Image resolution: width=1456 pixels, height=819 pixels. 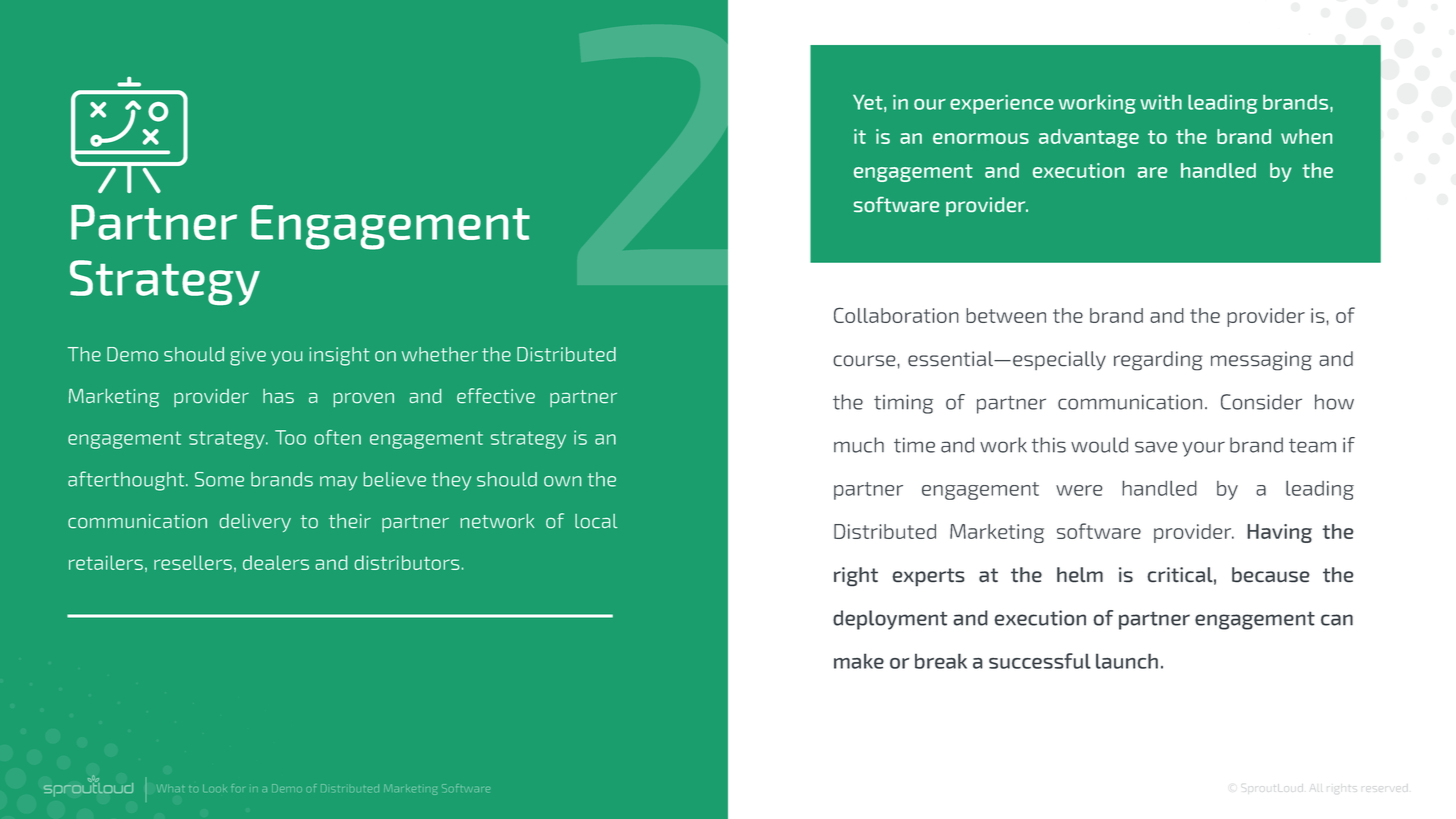 What do you see at coordinates (981, 138) in the image?
I see `enormous` at bounding box center [981, 138].
